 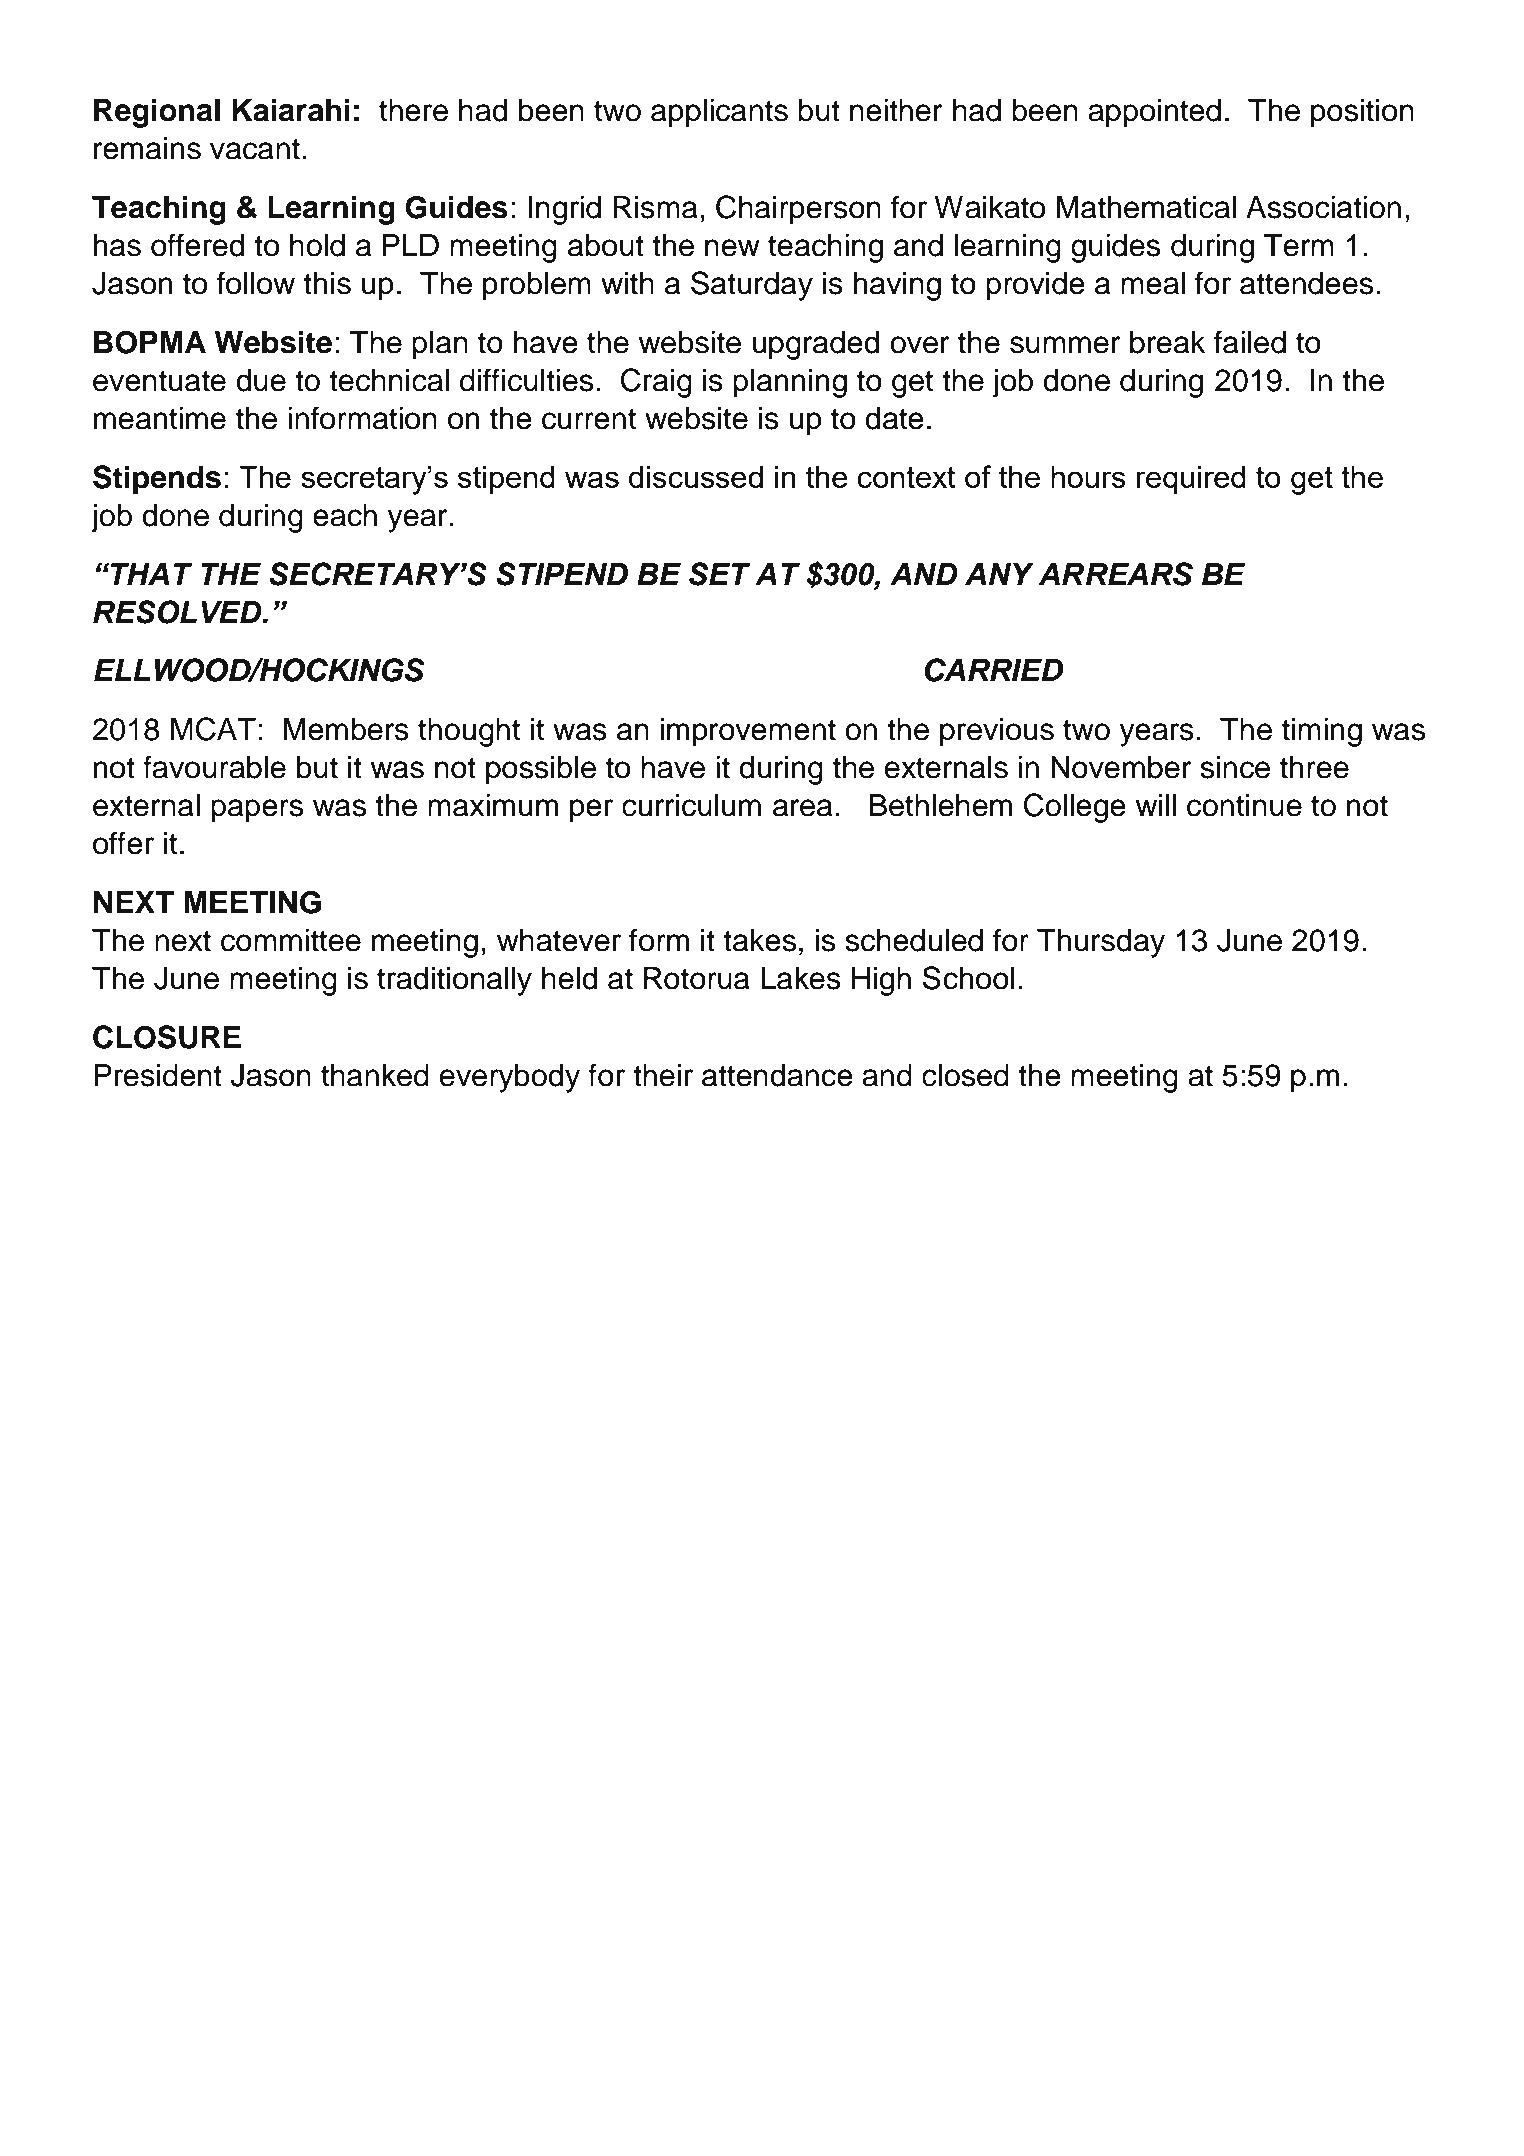 What do you see at coordinates (167, 1037) in the image?
I see `CLOSURE` at bounding box center [167, 1037].
